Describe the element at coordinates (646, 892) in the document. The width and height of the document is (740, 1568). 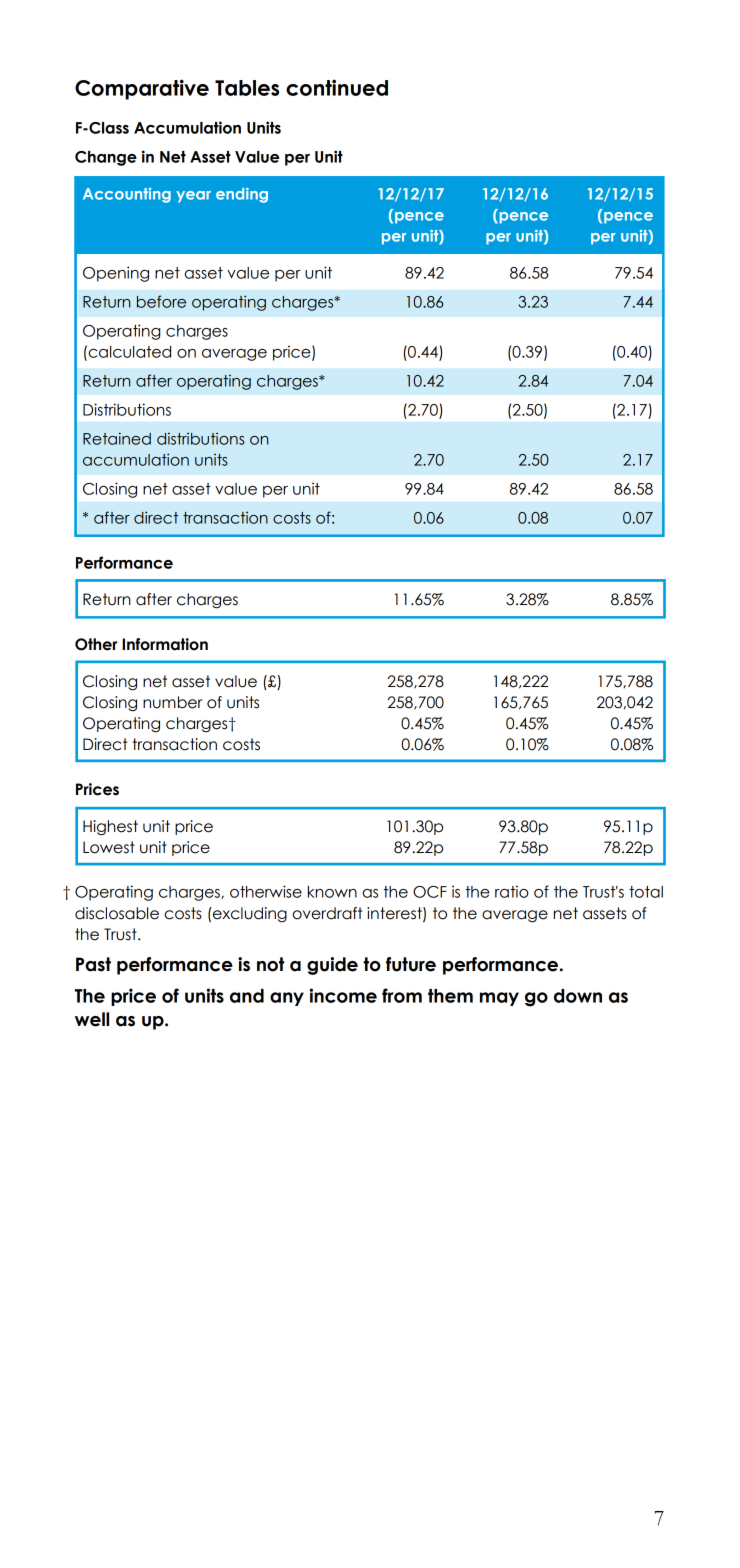
I see `total` at that location.
